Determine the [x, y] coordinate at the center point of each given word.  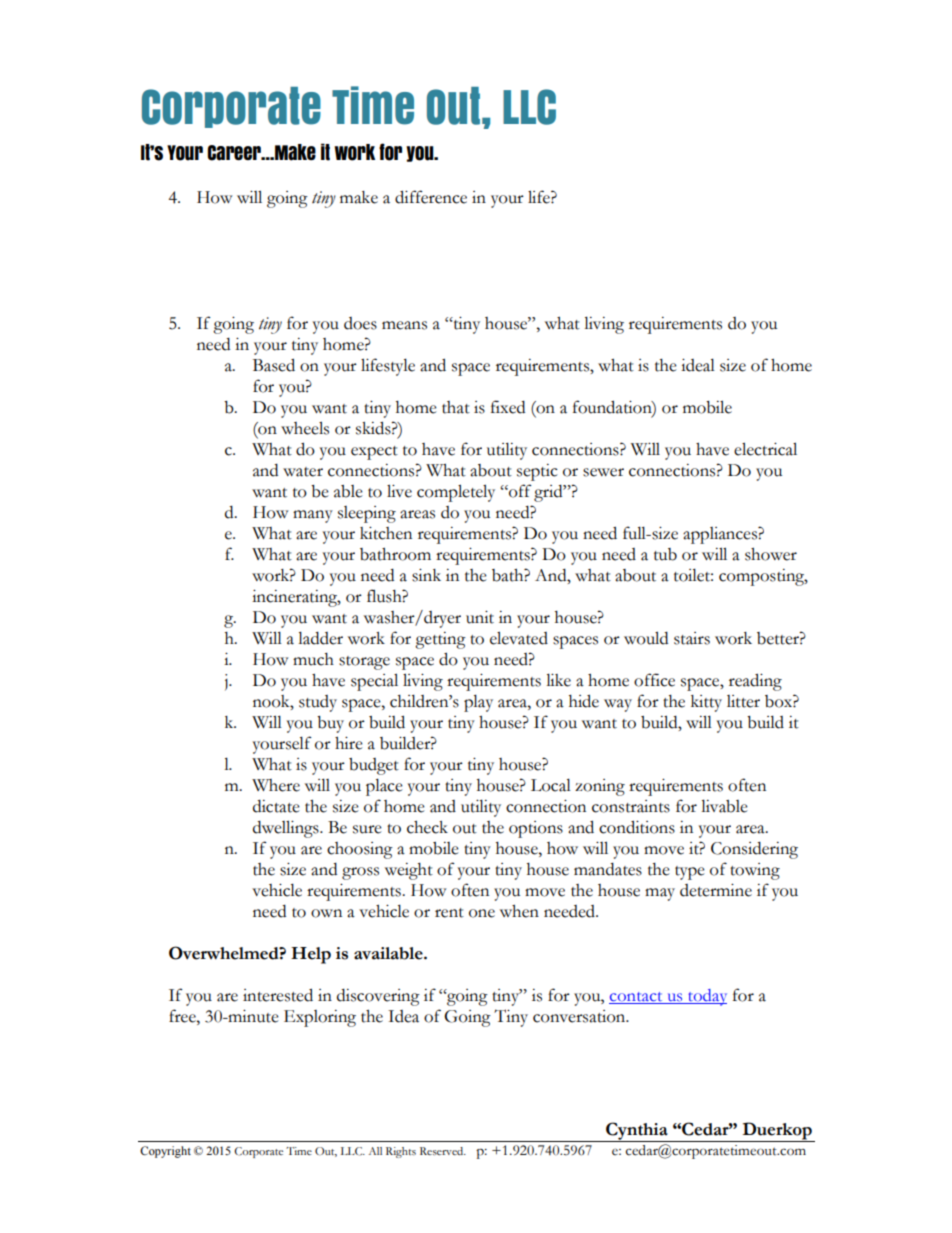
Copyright [165, 1152]
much [313, 659]
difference [431, 197]
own [326, 913]
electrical [765, 449]
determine [716, 890]
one [482, 913]
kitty [706, 703]
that [456, 407]
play [478, 703]
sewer [603, 472]
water [303, 472]
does [360, 323]
